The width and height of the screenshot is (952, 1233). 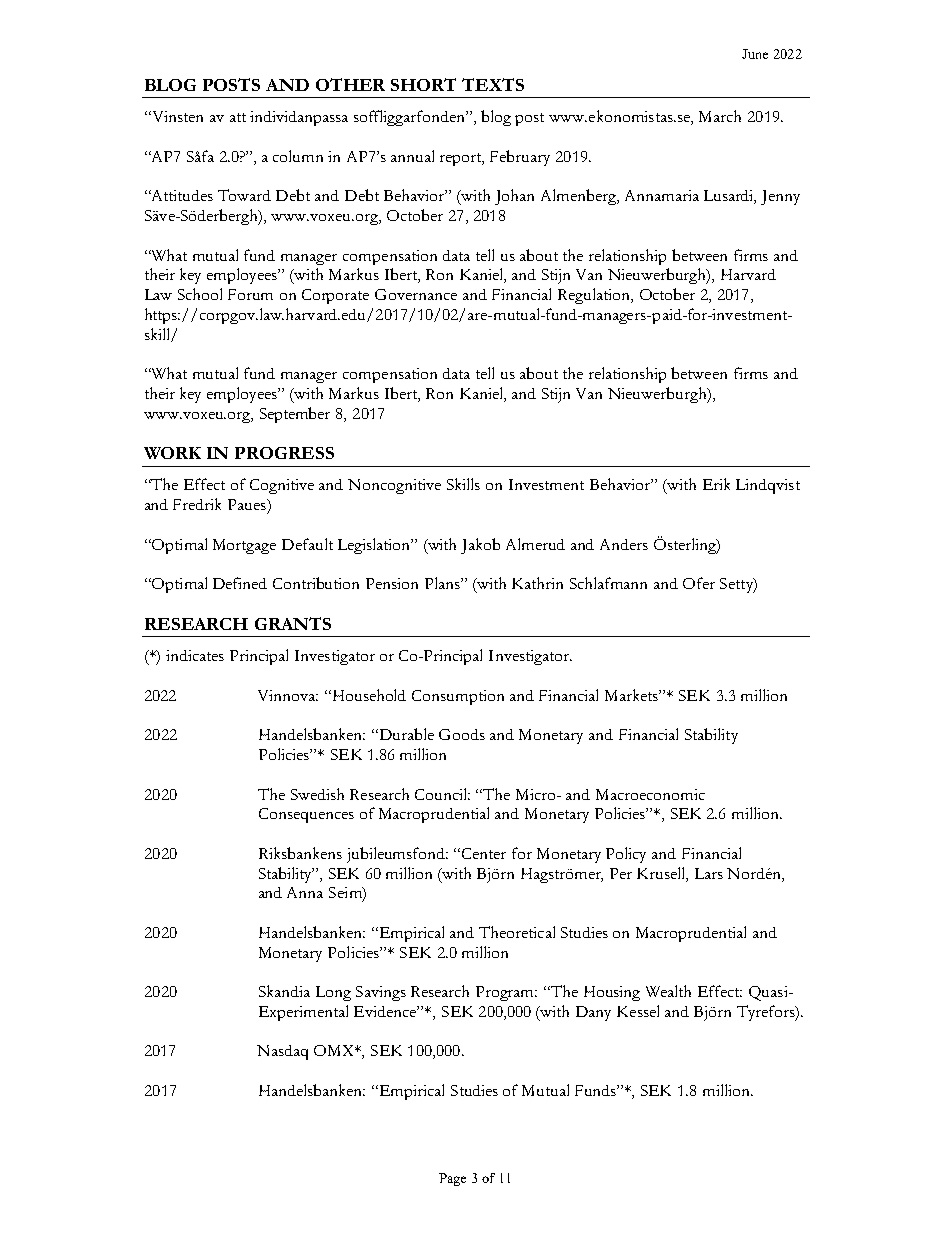 I want to click on Page, so click(x=452, y=1179).
